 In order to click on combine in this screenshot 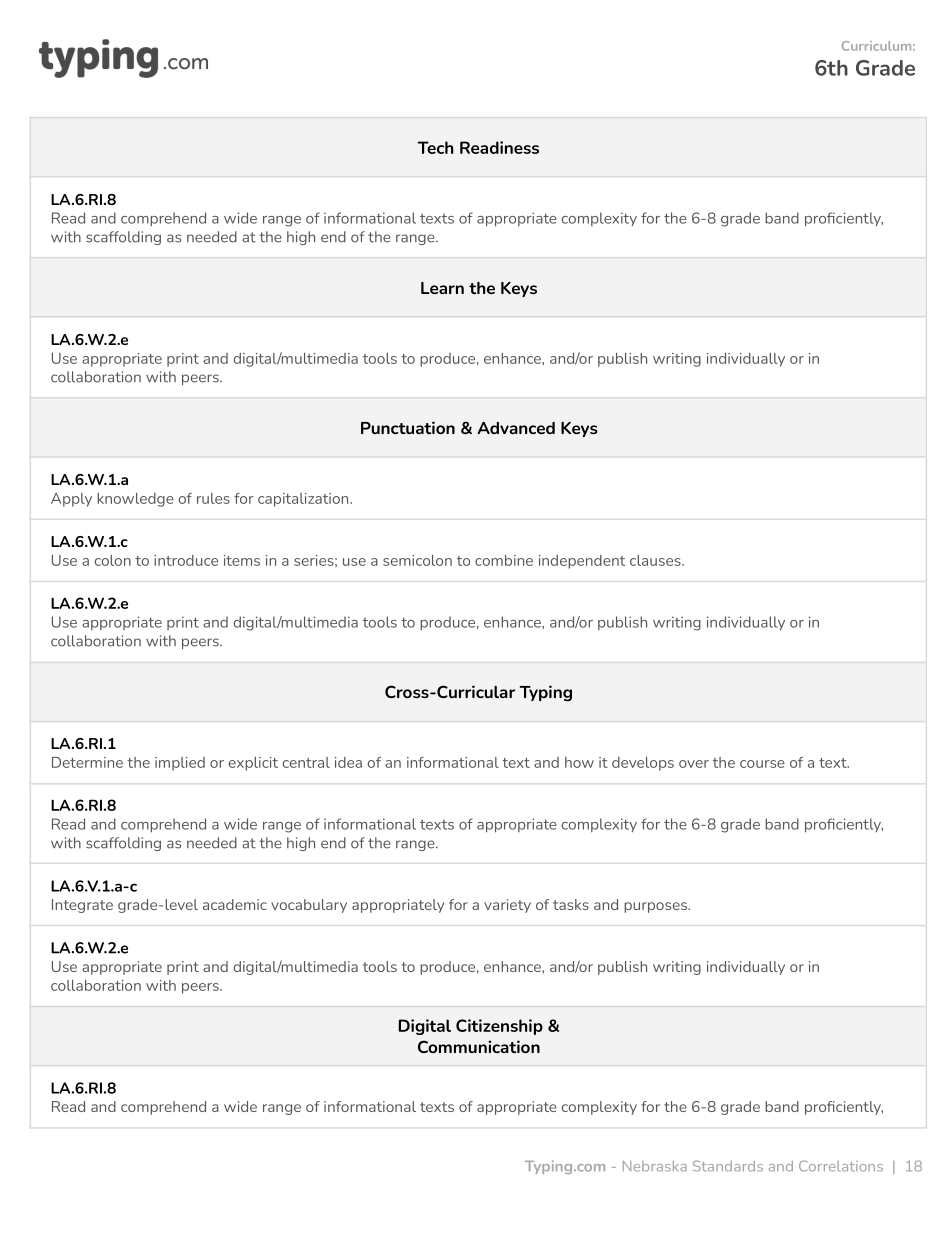, I will do `click(504, 560)`.
